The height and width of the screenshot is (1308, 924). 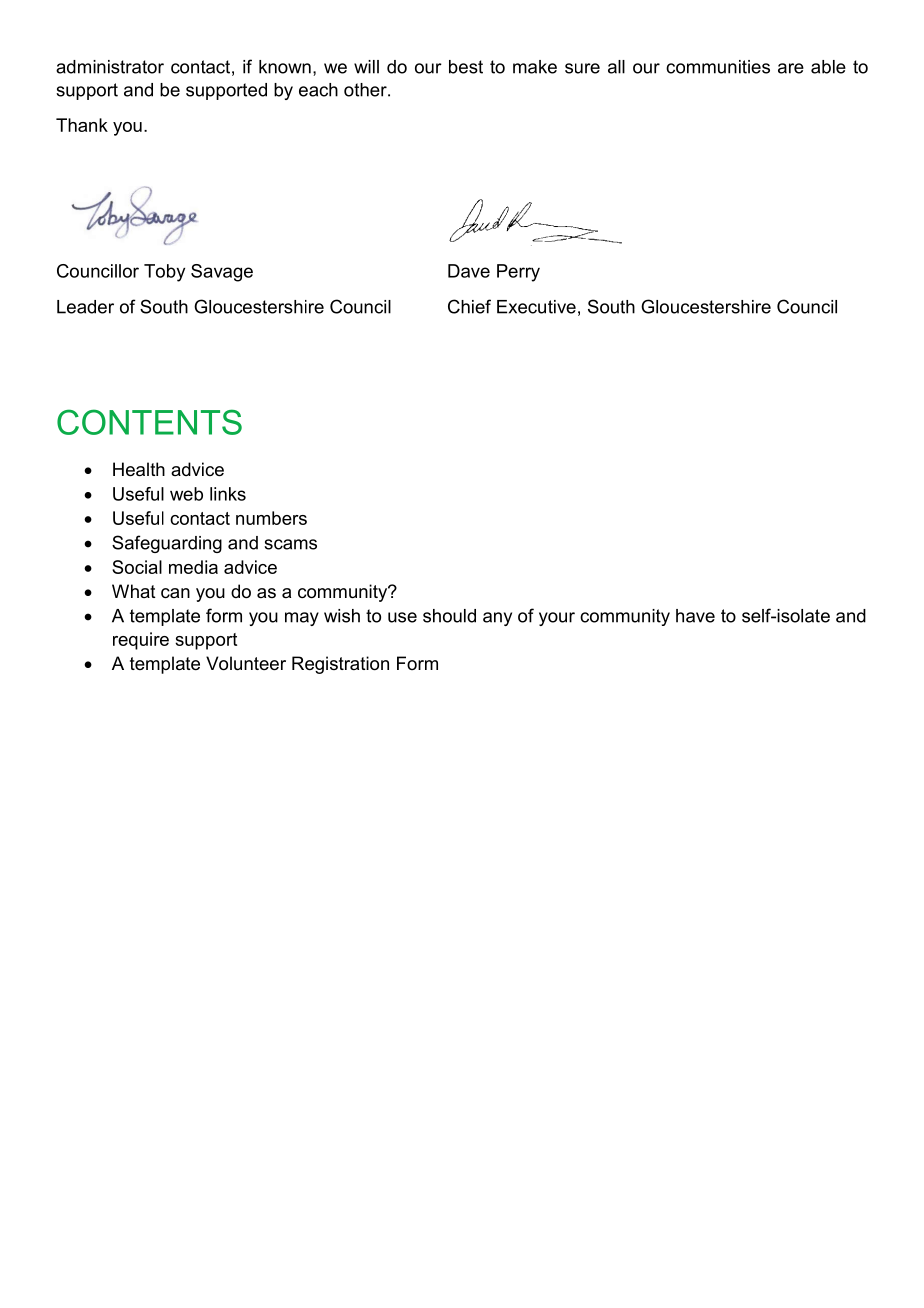 What do you see at coordinates (695, 616) in the screenshot?
I see `have` at bounding box center [695, 616].
